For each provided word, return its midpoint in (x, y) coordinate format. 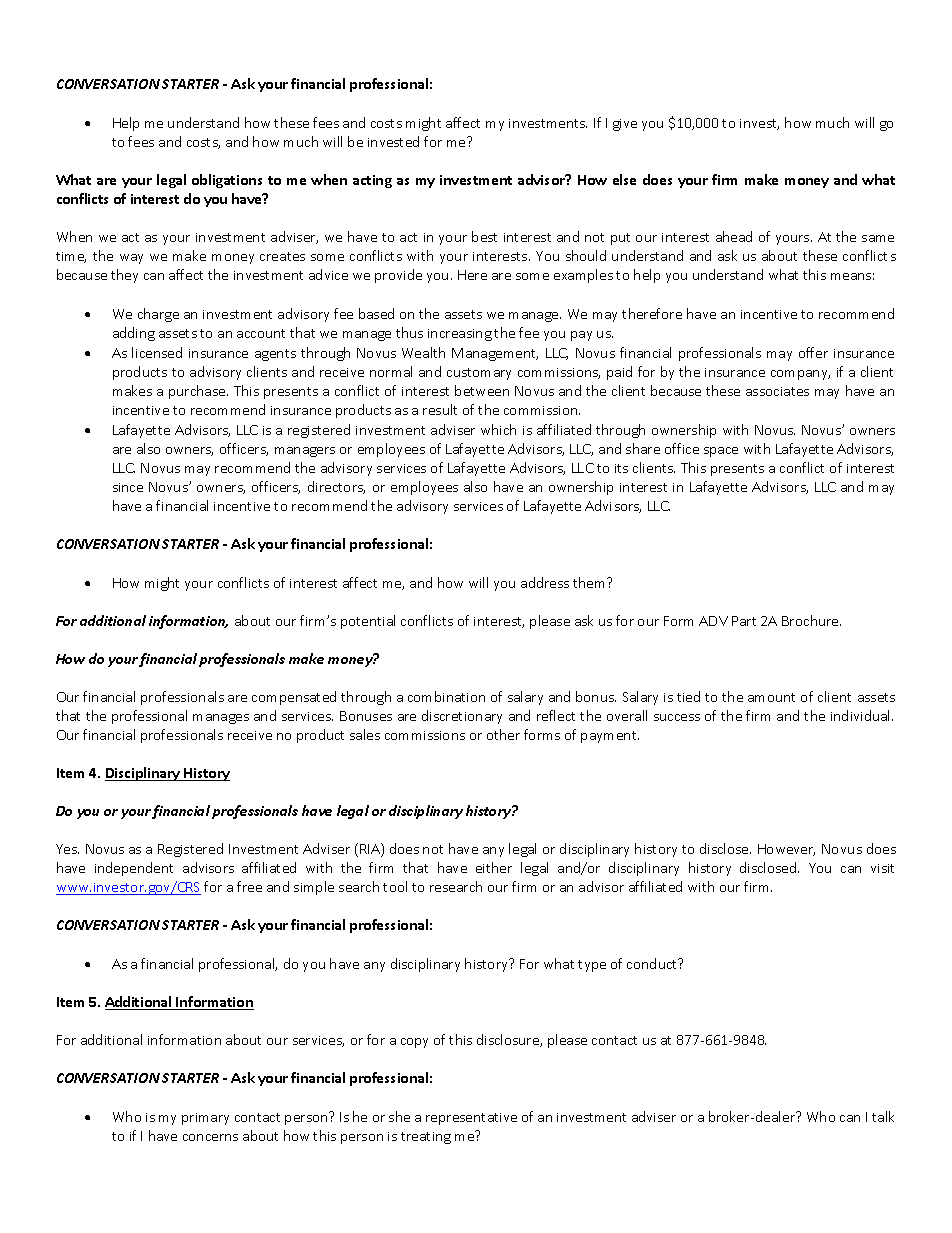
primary (205, 1119)
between (482, 390)
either (494, 867)
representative (471, 1119)
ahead (734, 236)
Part (744, 621)
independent (134, 869)
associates (777, 391)
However (786, 850)
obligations (227, 181)
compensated (294, 698)
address (545, 582)
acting (372, 181)
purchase (198, 392)
